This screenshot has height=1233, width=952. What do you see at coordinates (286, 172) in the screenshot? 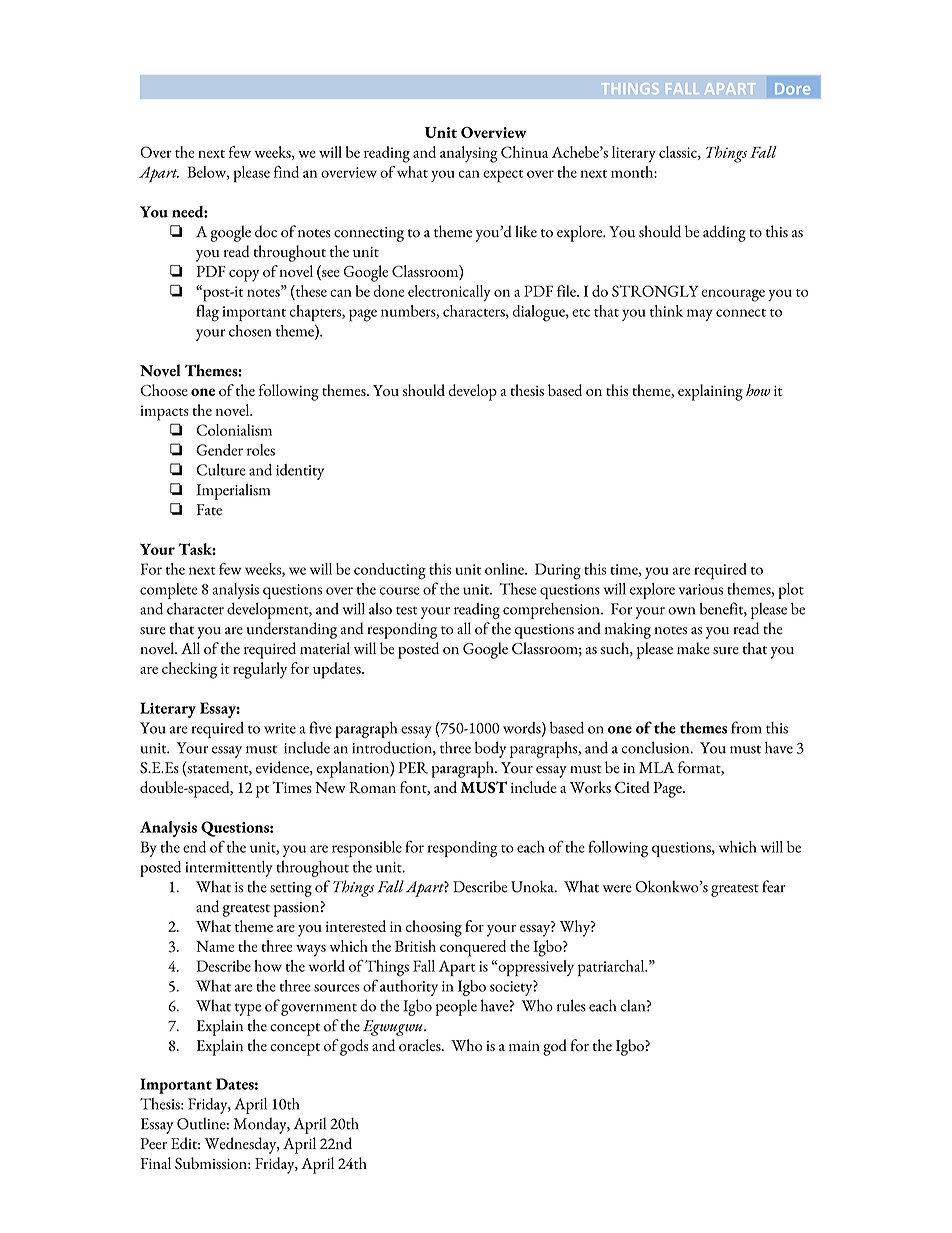
I see `find` at bounding box center [286, 172].
